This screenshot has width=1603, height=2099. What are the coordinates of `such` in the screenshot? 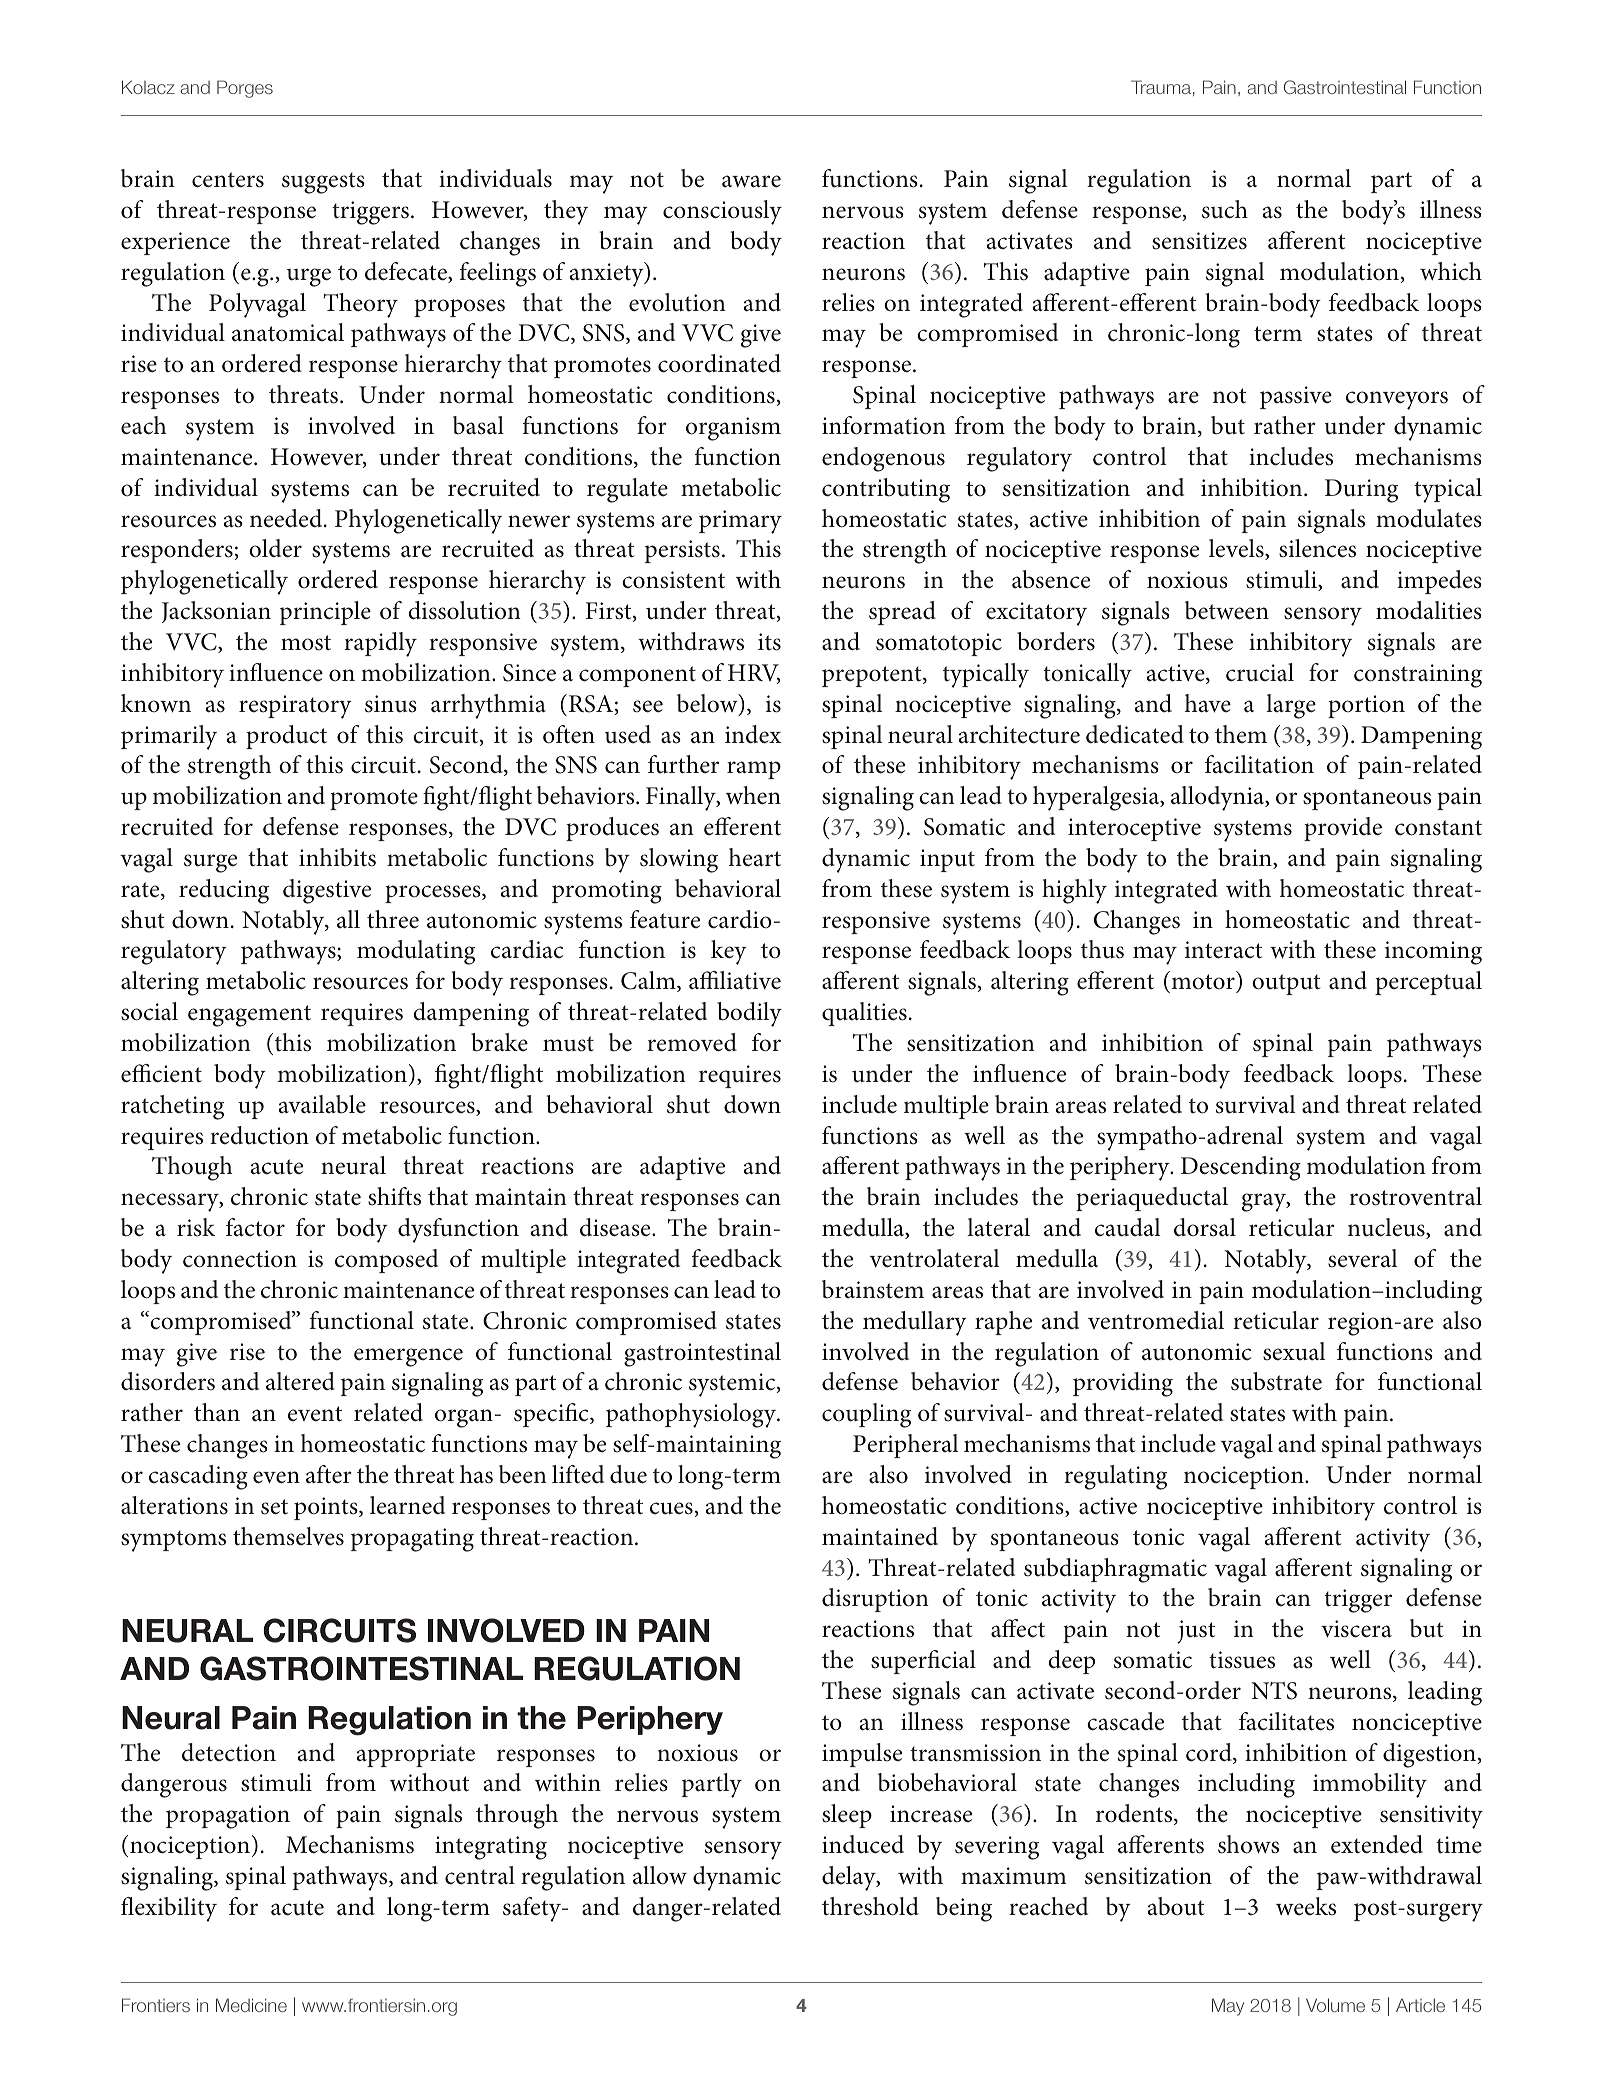 It's located at (1225, 209).
